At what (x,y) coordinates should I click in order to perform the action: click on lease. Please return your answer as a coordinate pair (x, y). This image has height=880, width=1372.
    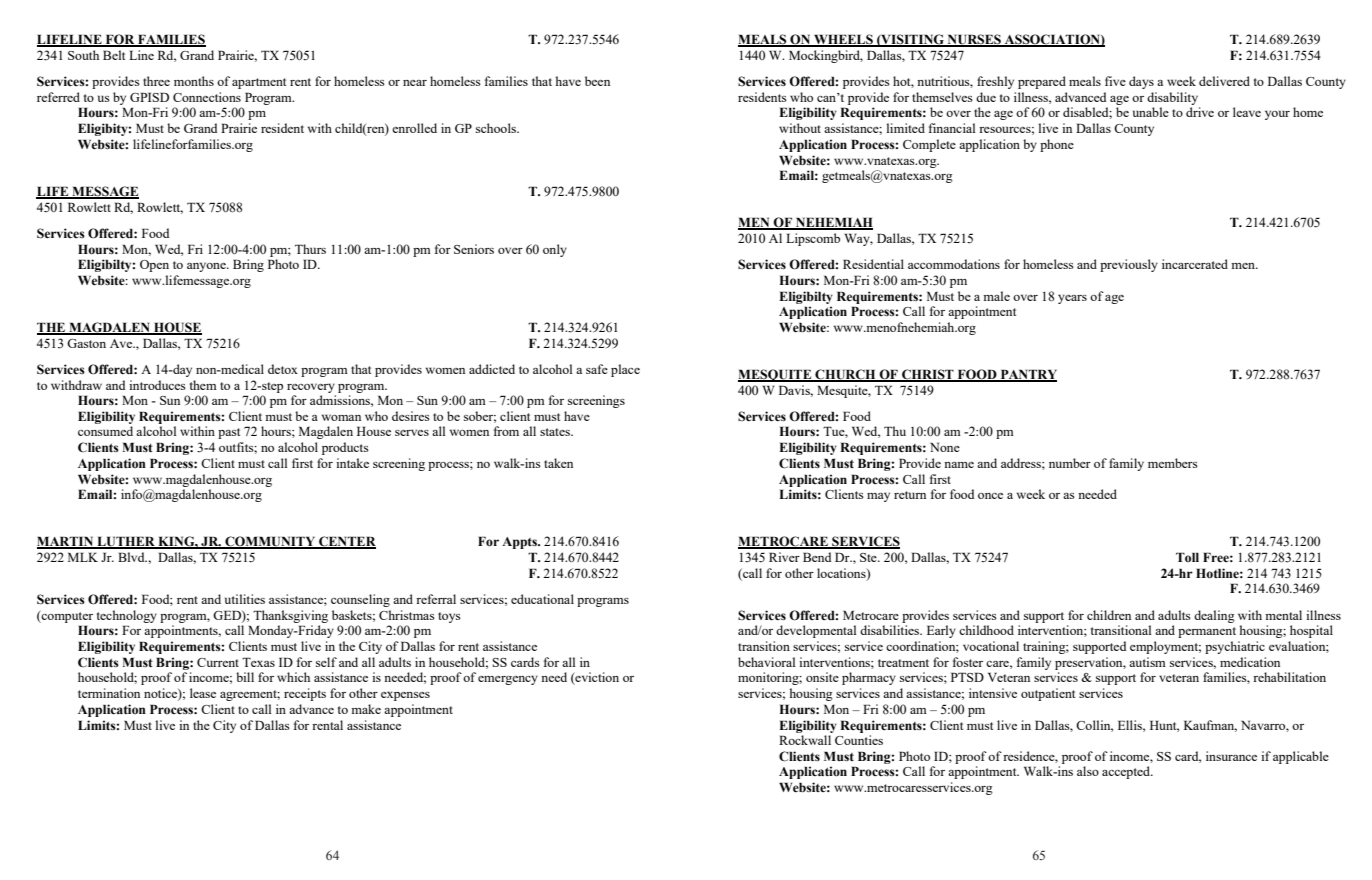
    Looking at the image, I should click on (203, 693).
